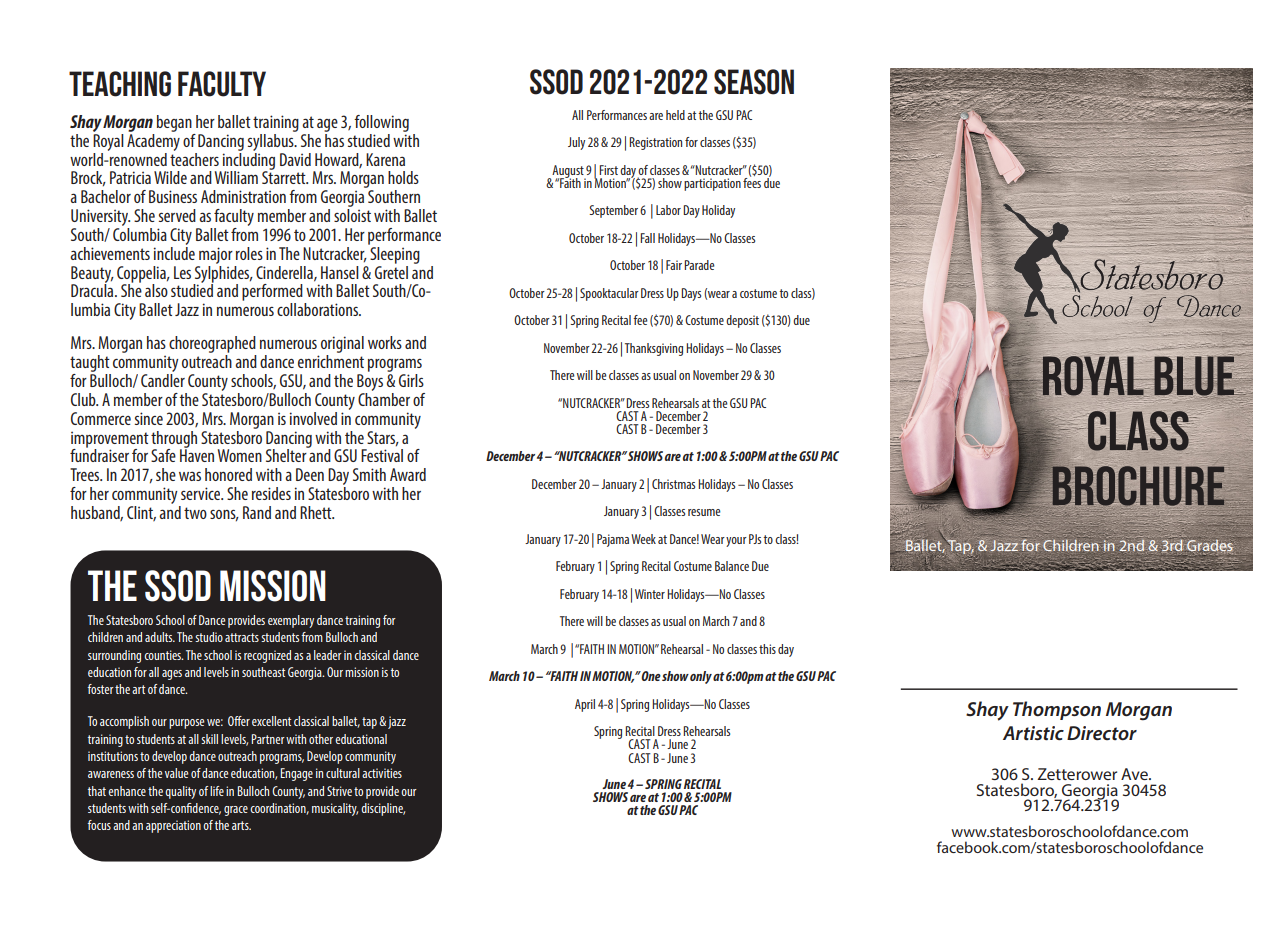 The image size is (1288, 931). Describe the element at coordinates (1195, 376) in the document. I see `BLUE` at that location.
